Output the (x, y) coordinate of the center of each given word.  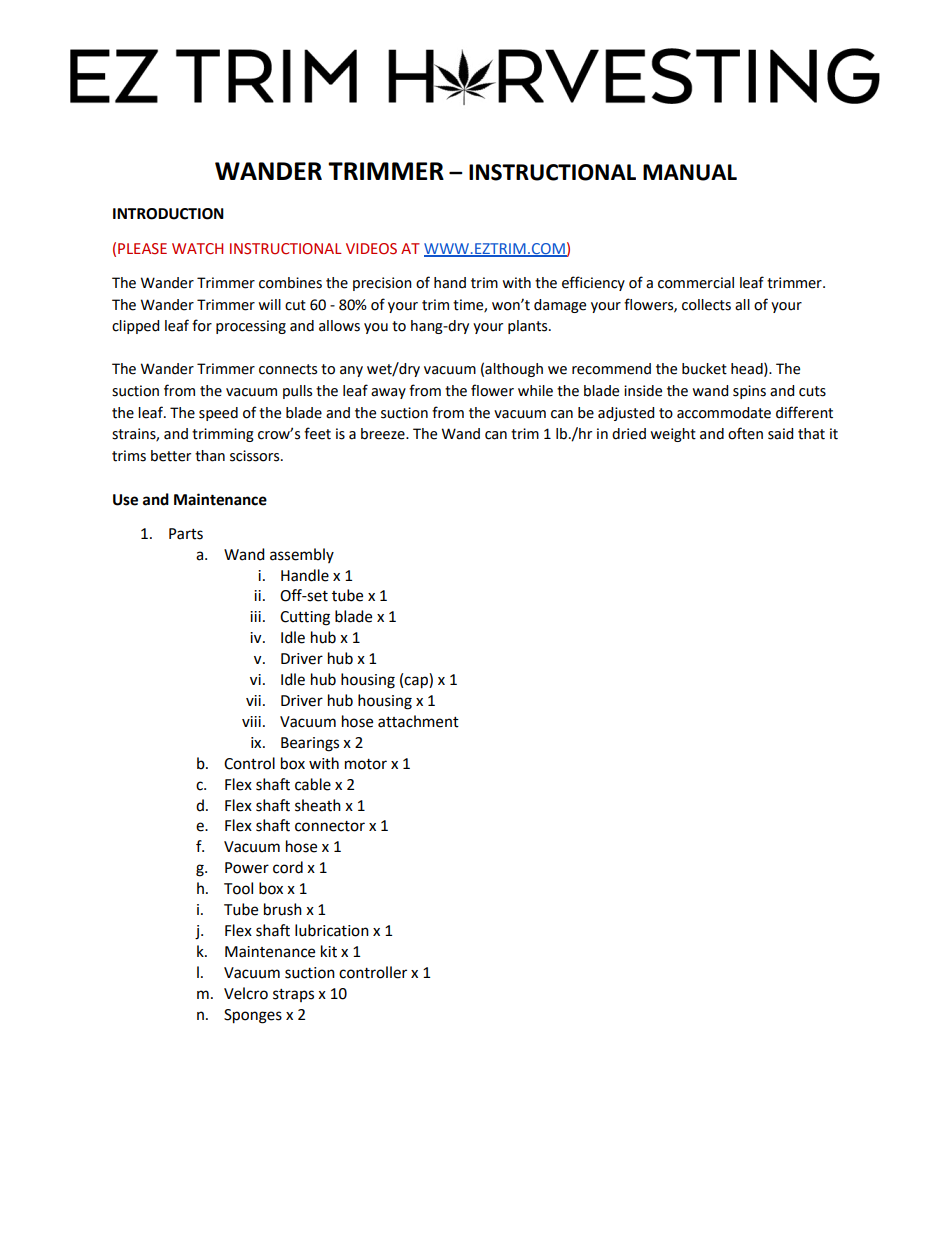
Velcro (246, 993)
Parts (186, 534)
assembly (302, 555)
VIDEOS (371, 249)
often (745, 433)
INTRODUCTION (168, 214)
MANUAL (690, 172)
